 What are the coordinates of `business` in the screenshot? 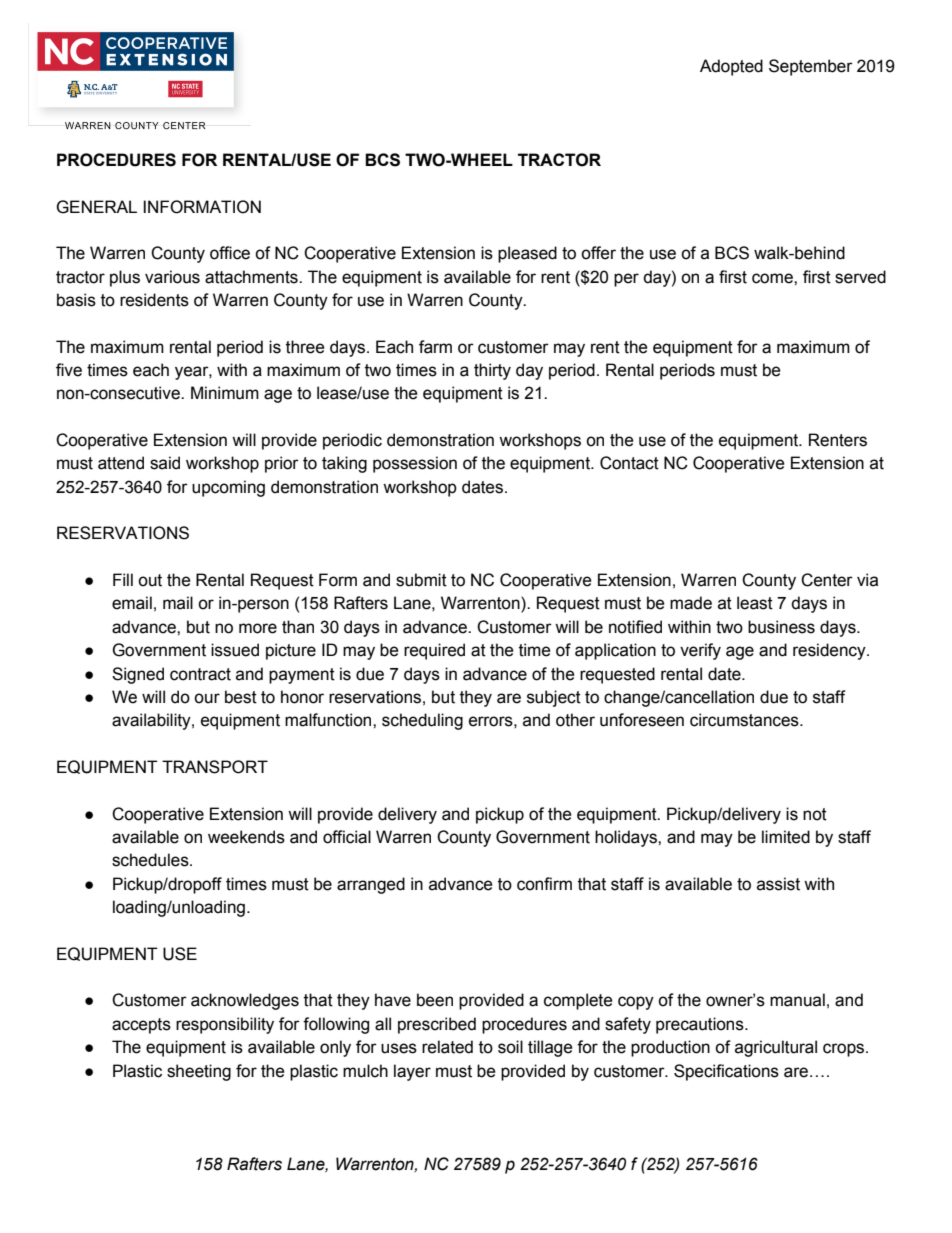 It's located at (781, 627).
